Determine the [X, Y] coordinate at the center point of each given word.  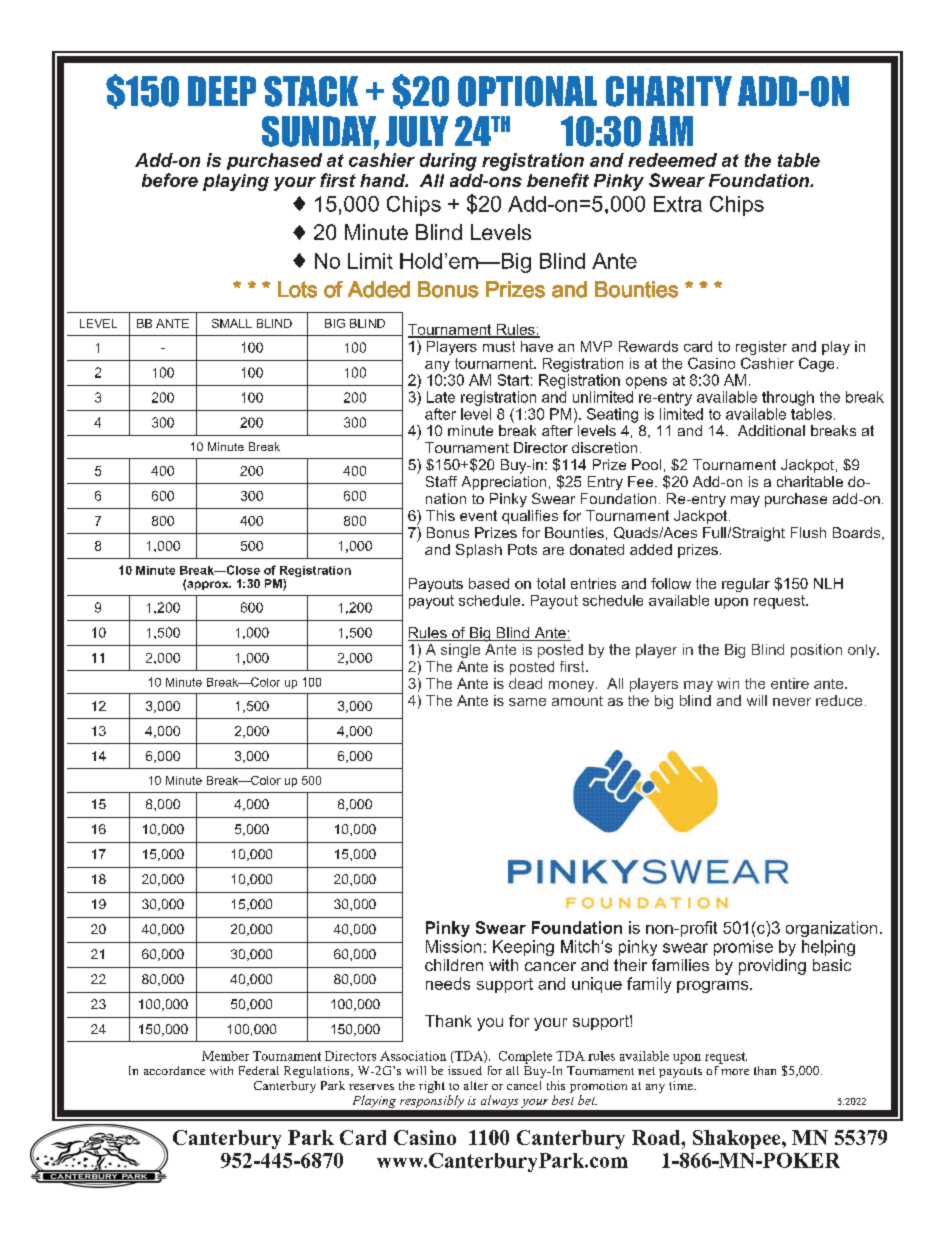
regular [746, 585]
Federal [259, 1070]
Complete [525, 1057]
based [489, 583]
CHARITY [669, 91]
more [735, 1072]
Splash [479, 551]
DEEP [222, 91]
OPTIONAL [527, 91]
